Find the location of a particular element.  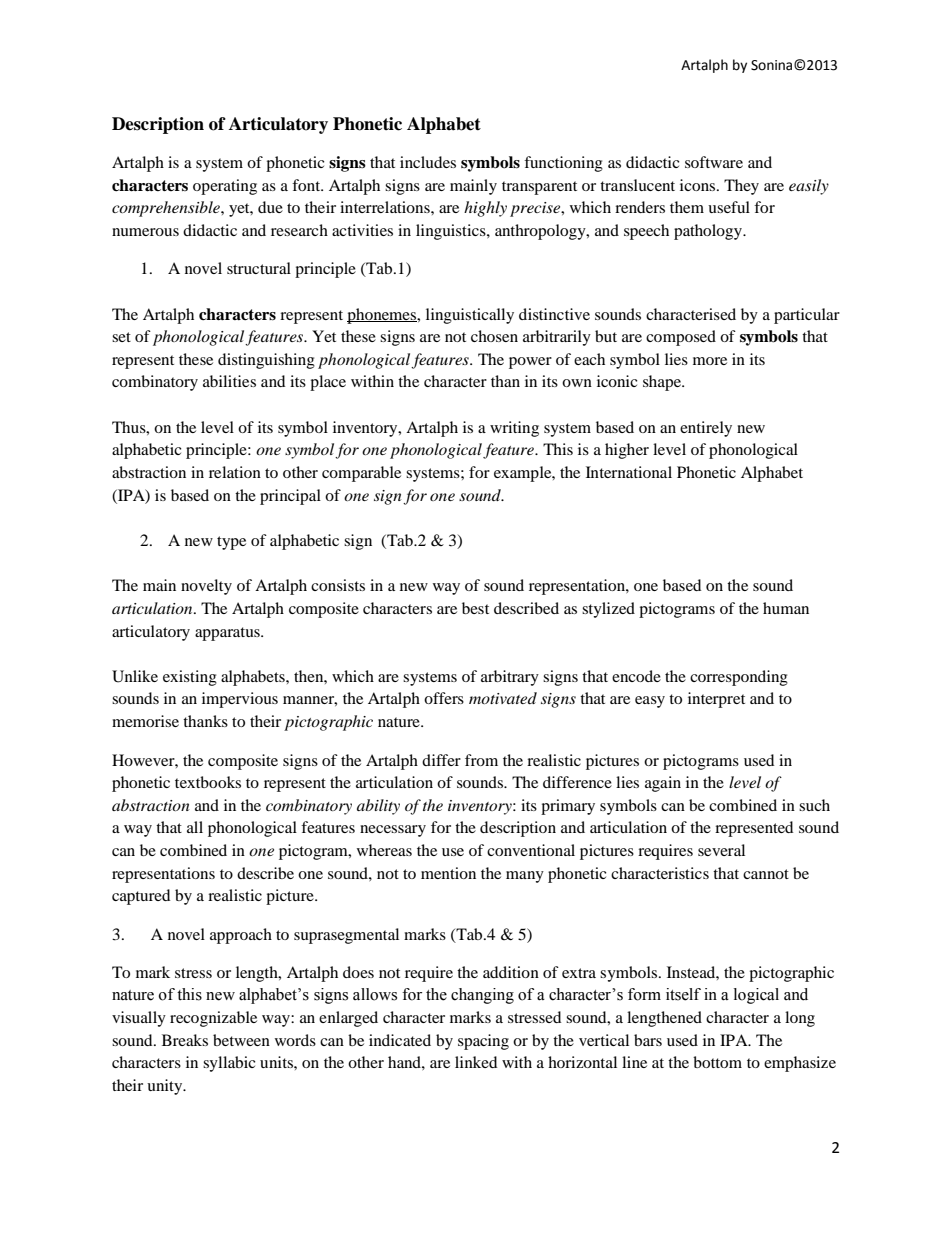

They is located at coordinates (741, 187).
